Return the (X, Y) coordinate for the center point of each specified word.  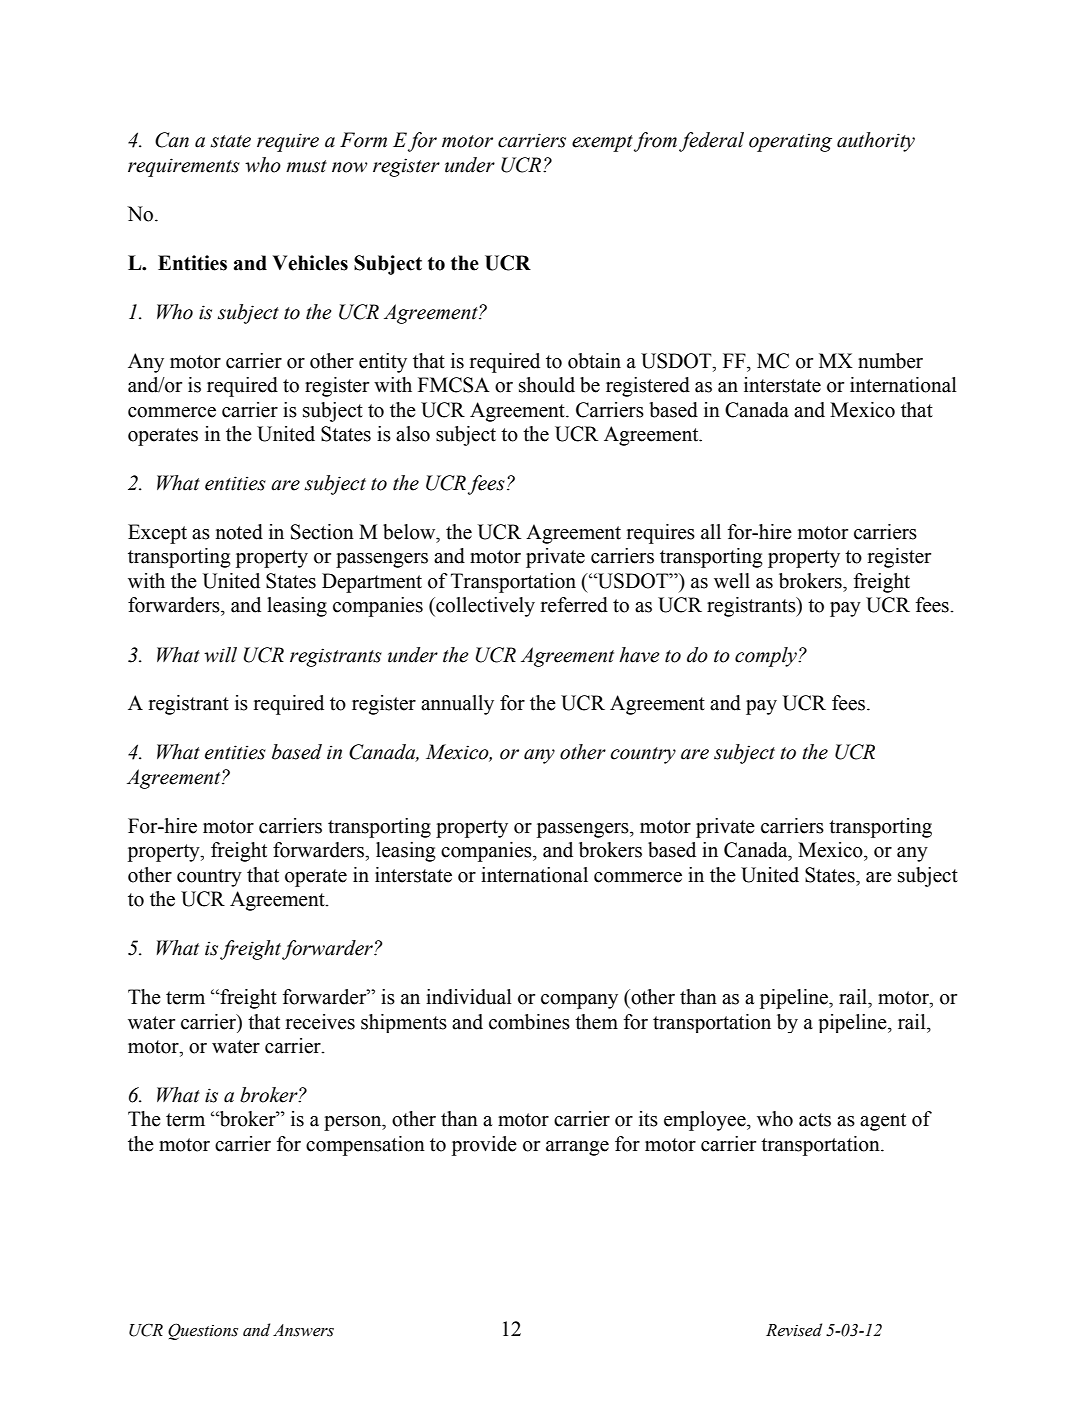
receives (320, 1022)
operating (790, 142)
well (732, 581)
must (306, 166)
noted (239, 532)
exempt (602, 143)
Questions (203, 1331)
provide (484, 1146)
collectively (484, 607)
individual (469, 997)
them (596, 1022)
